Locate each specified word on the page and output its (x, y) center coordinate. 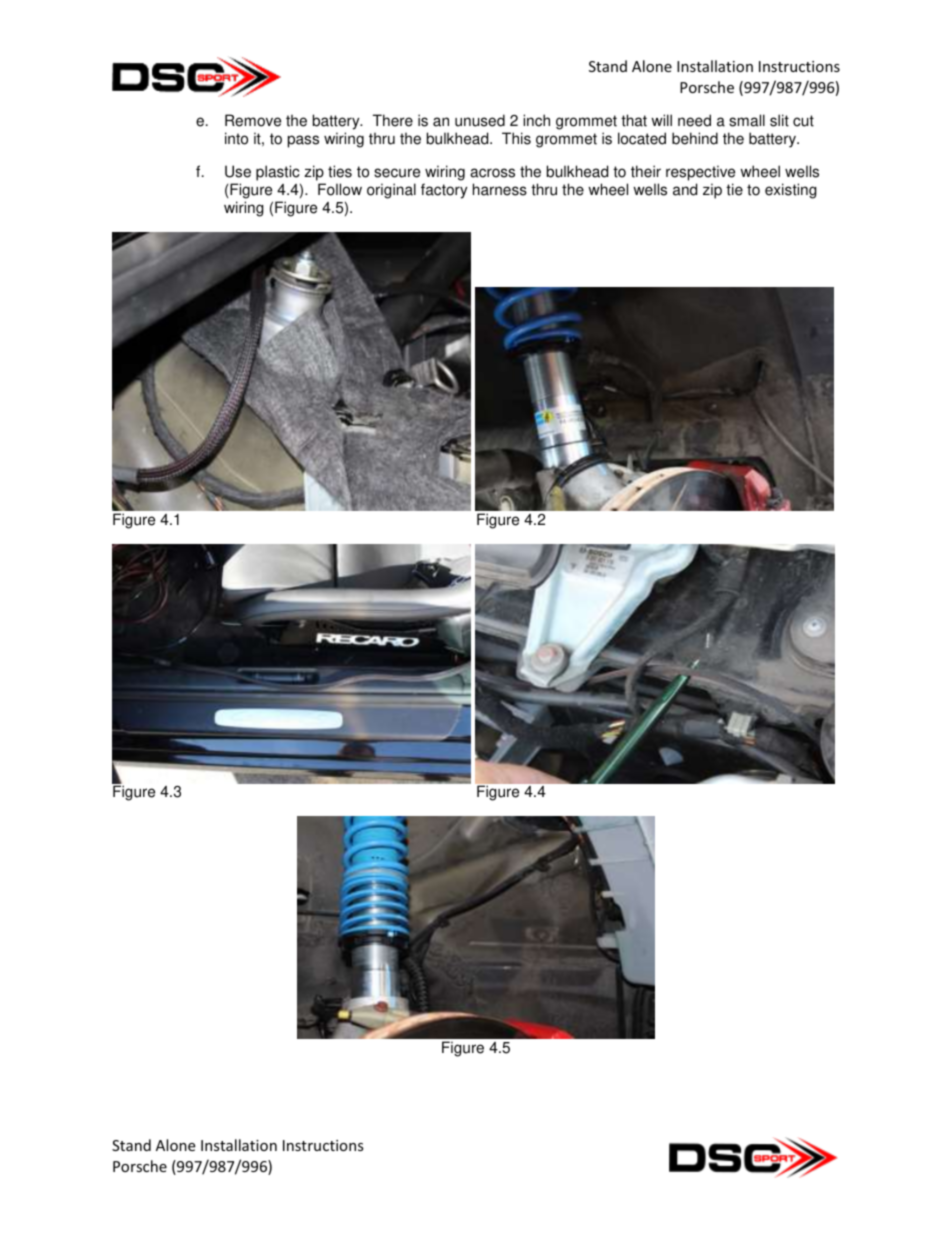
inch (536, 120)
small (747, 120)
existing (791, 191)
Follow (340, 189)
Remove (253, 120)
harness (500, 189)
